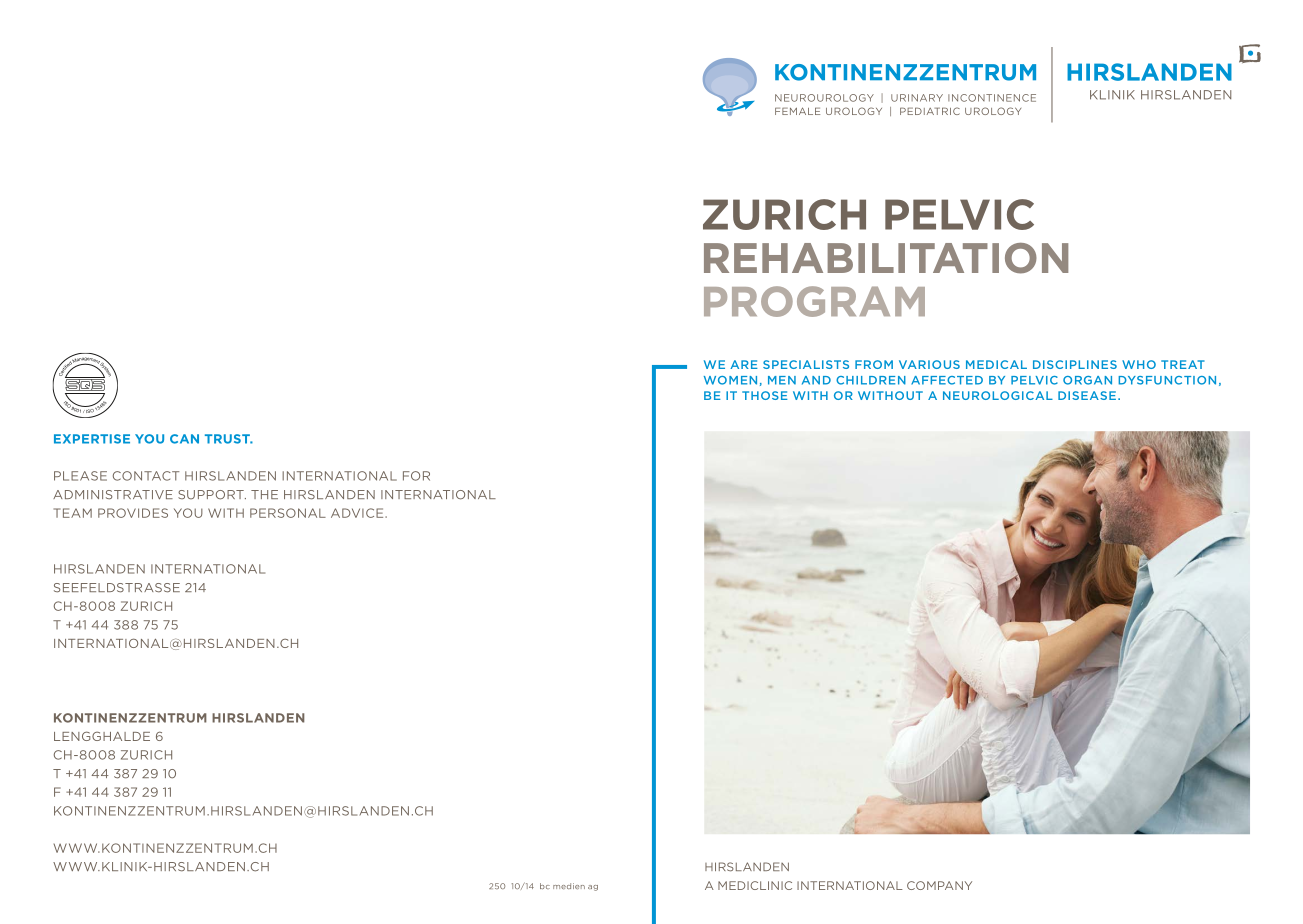  I want to click on those, so click(765, 395).
